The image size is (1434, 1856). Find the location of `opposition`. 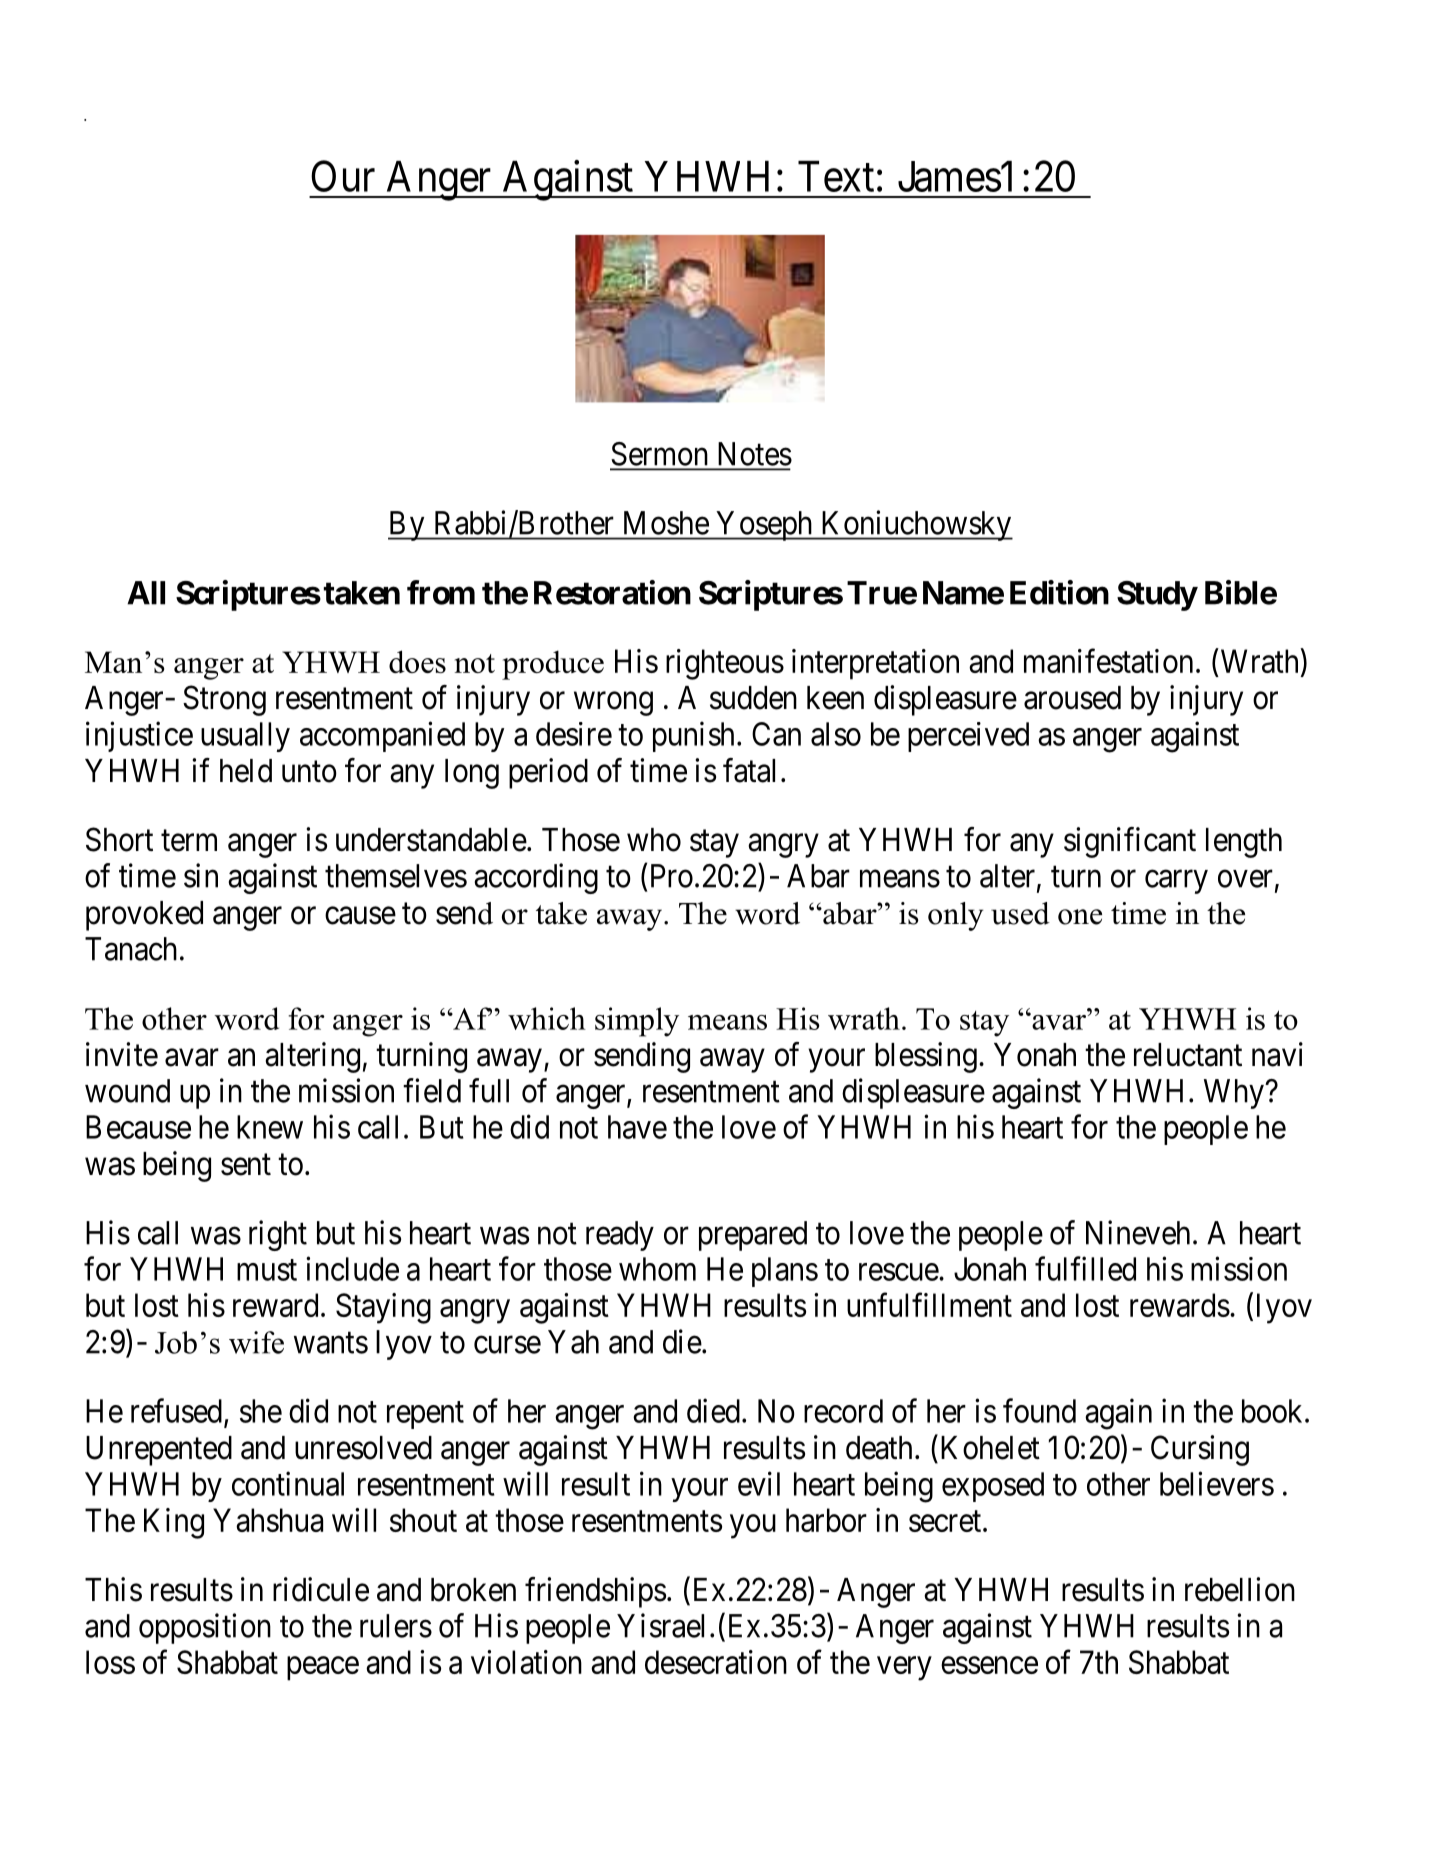

opposition is located at coordinates (205, 1628).
